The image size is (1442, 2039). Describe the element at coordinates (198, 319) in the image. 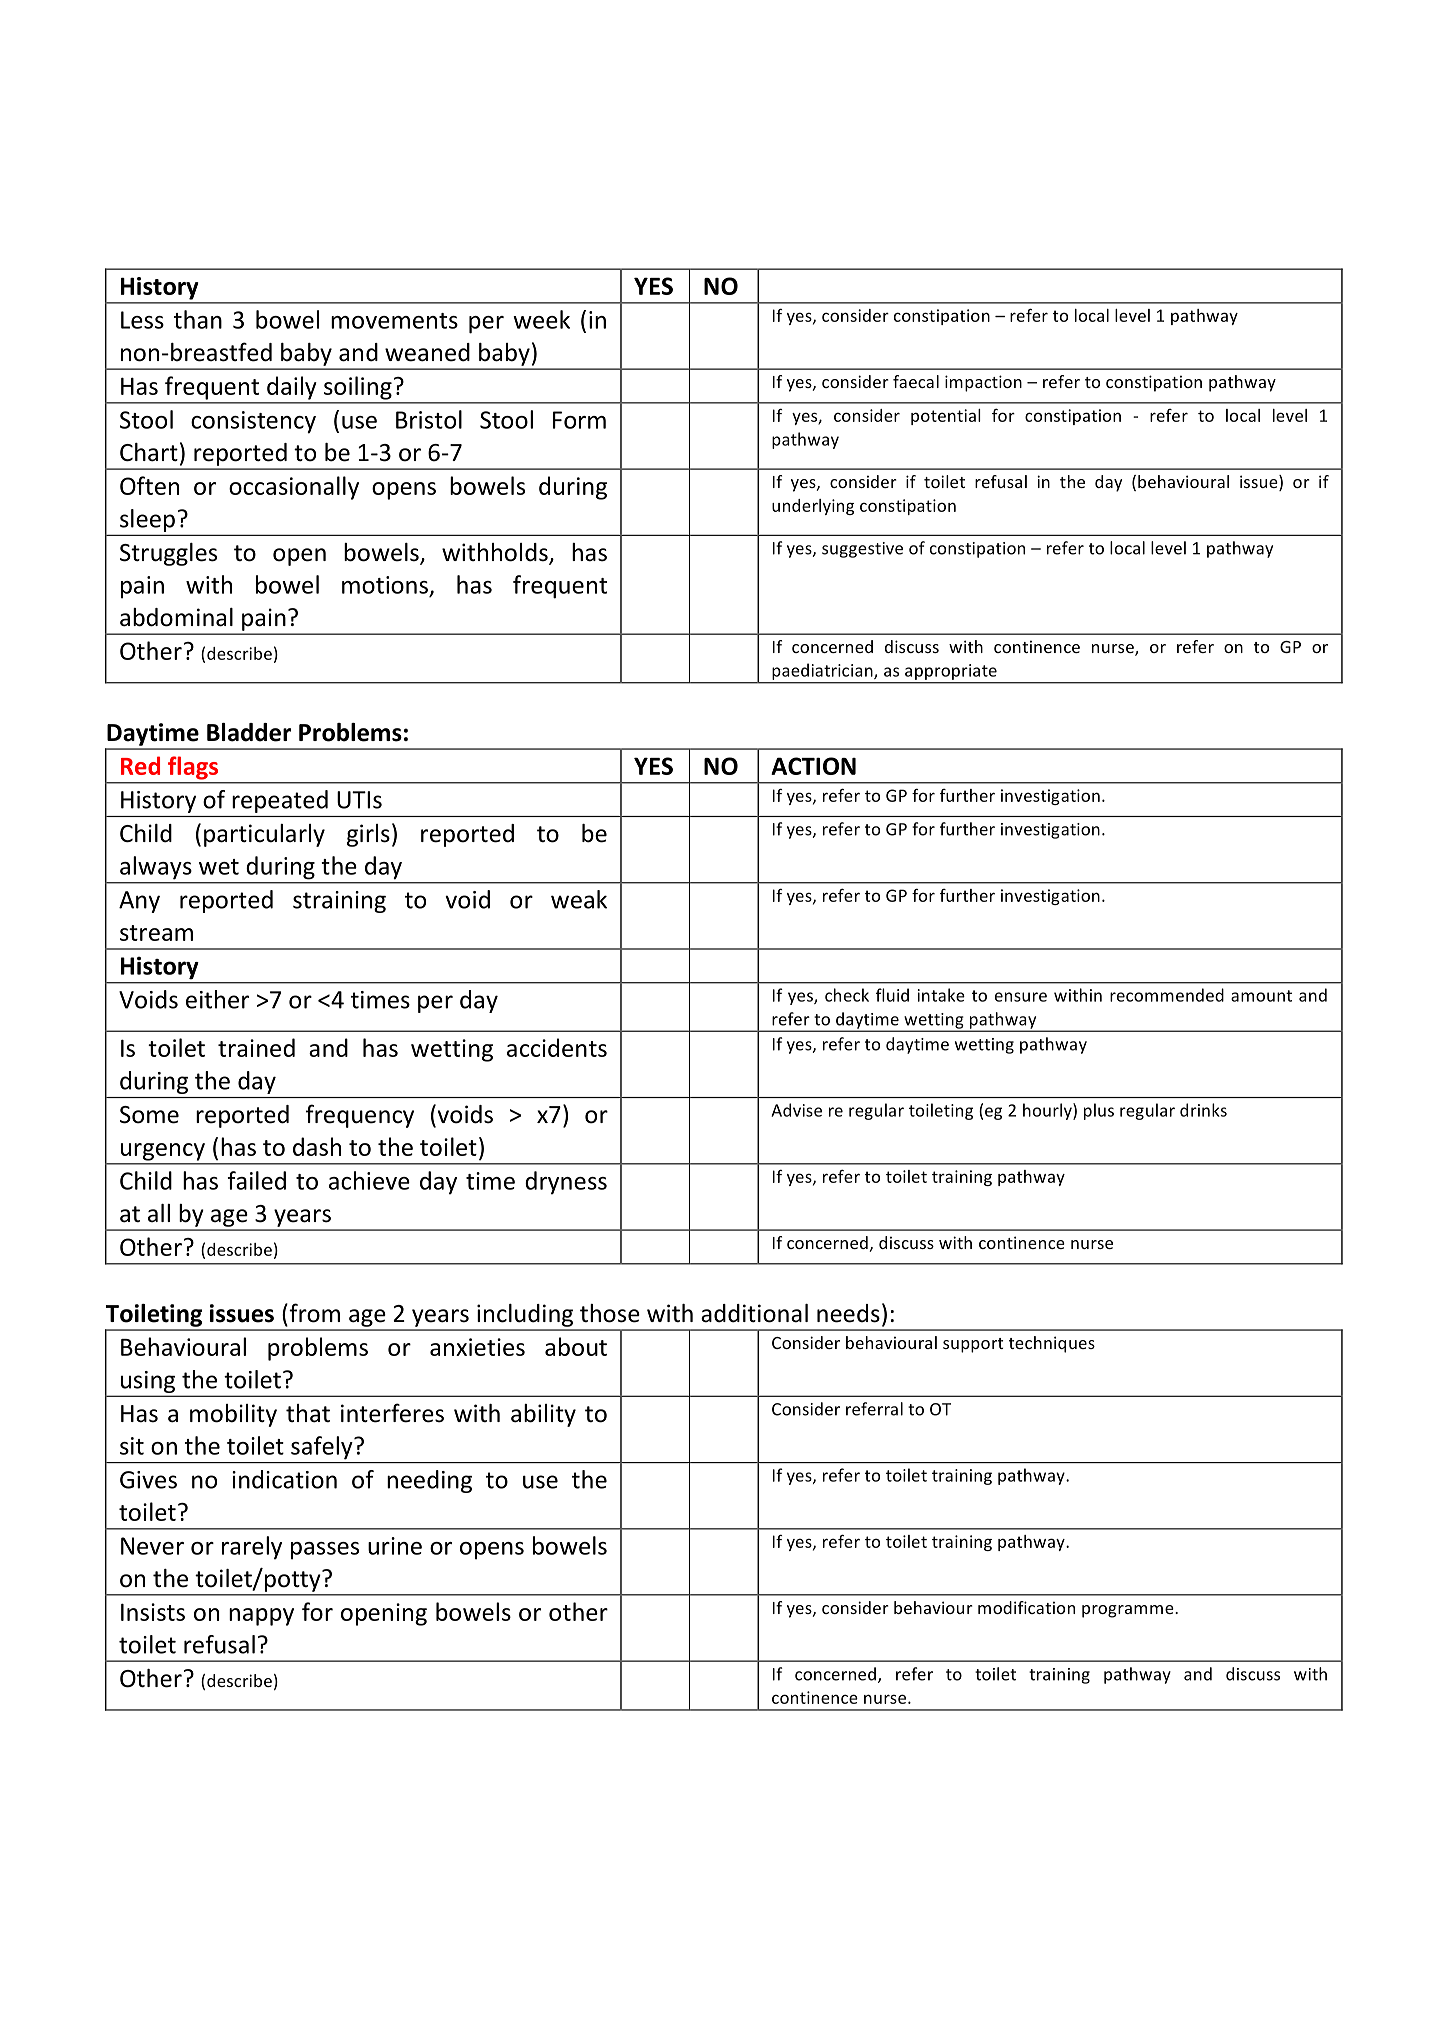

I see `than` at that location.
